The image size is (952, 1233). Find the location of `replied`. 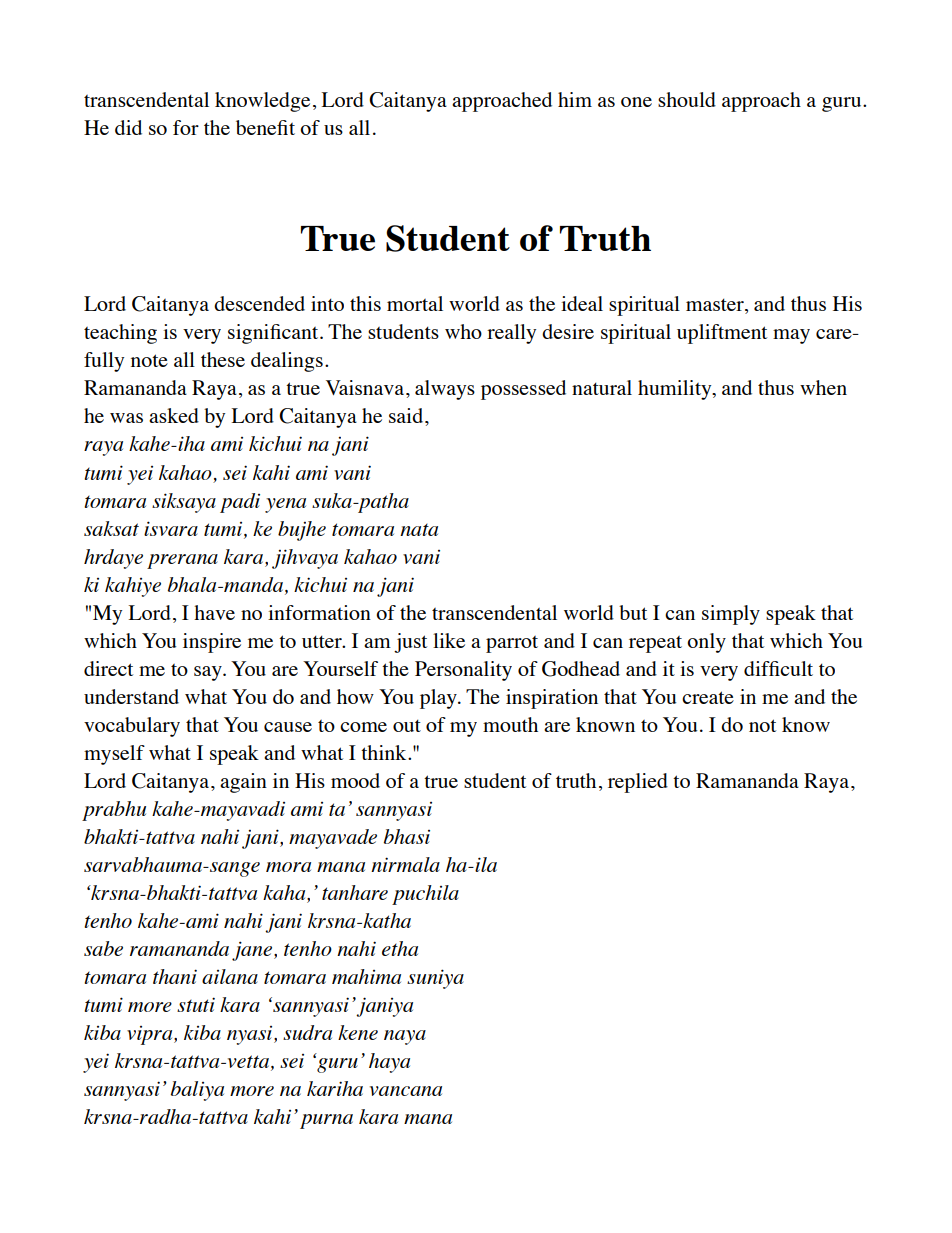

replied is located at coordinates (638, 783).
